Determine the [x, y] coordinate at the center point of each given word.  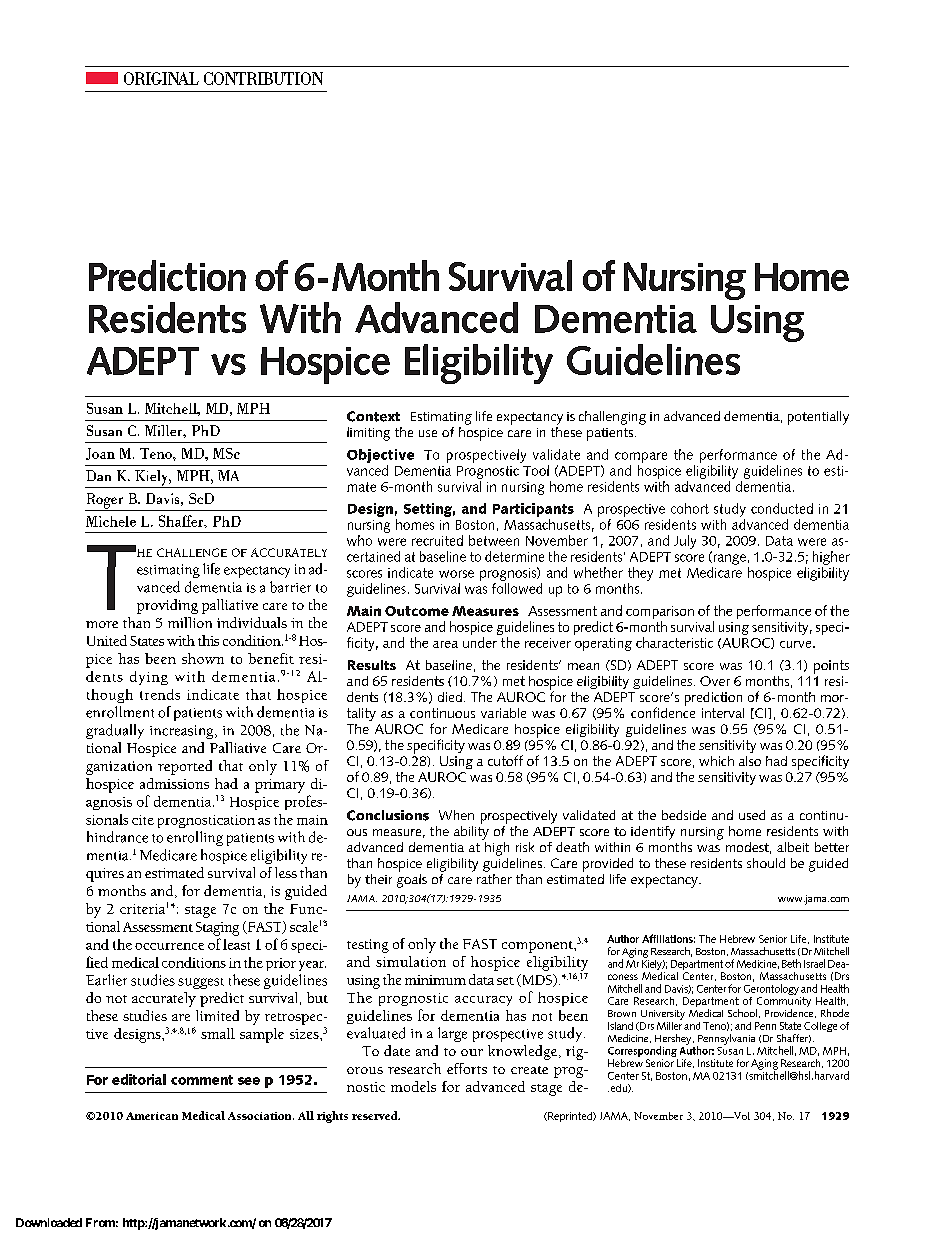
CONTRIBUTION [263, 78]
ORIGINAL [161, 78]
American [152, 1116]
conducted [782, 508]
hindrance [117, 837]
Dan [98, 475]
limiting [368, 434]
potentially [818, 418]
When [456, 815]
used [752, 815]
